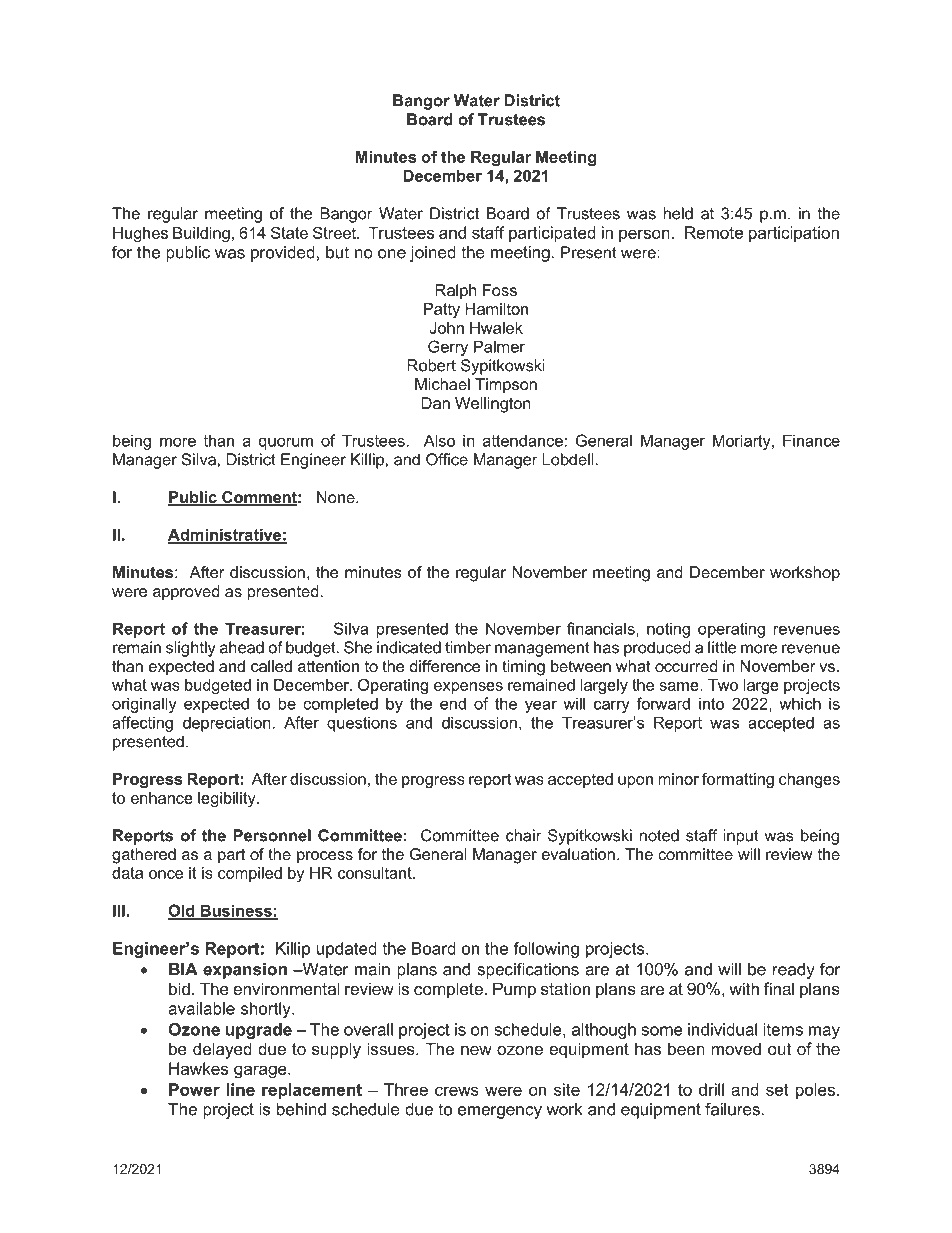 The image size is (952, 1233). Describe the element at coordinates (741, 837) in the document. I see `input` at that location.
